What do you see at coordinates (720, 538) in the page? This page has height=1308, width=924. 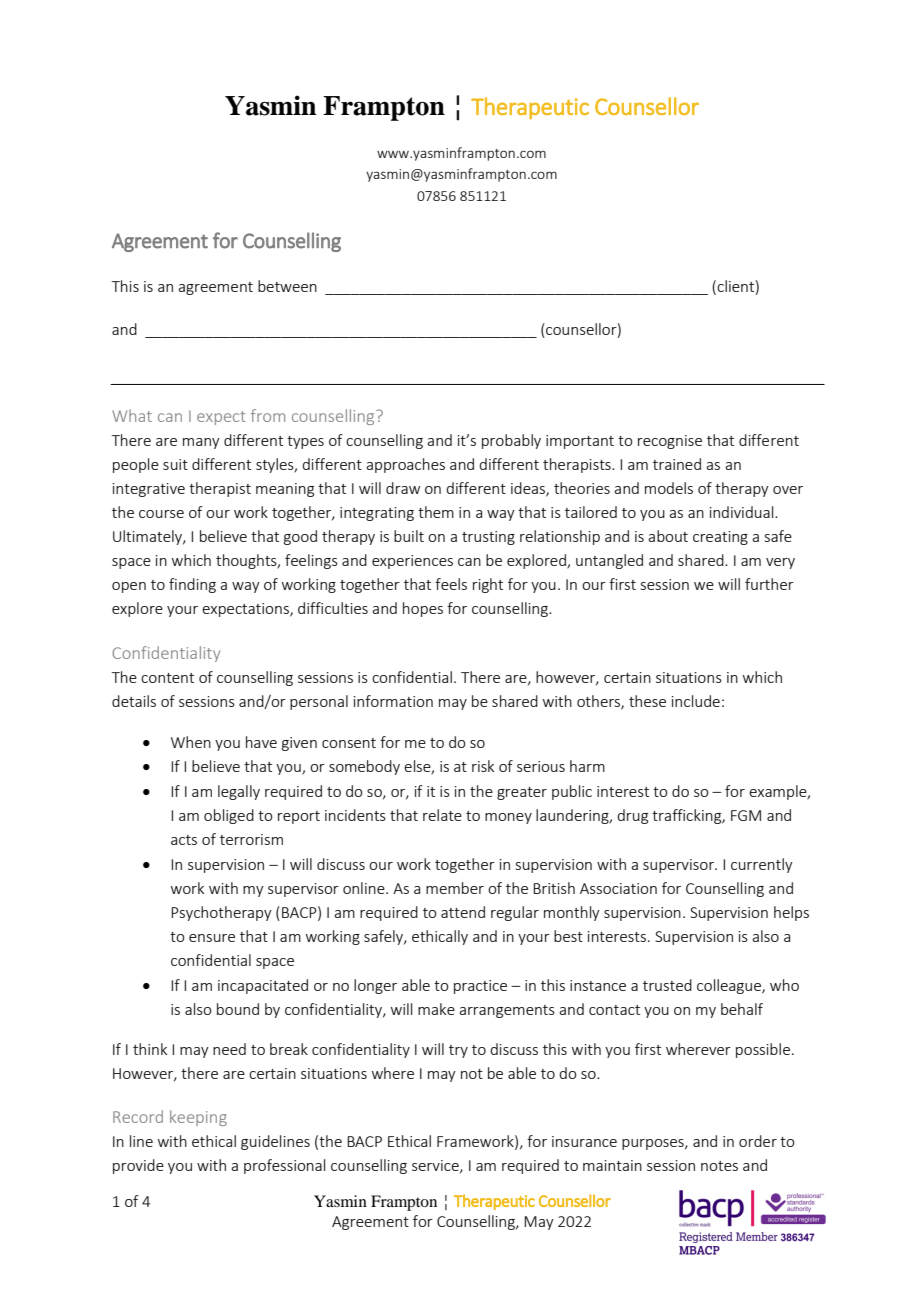 I see `creating` at bounding box center [720, 538].
